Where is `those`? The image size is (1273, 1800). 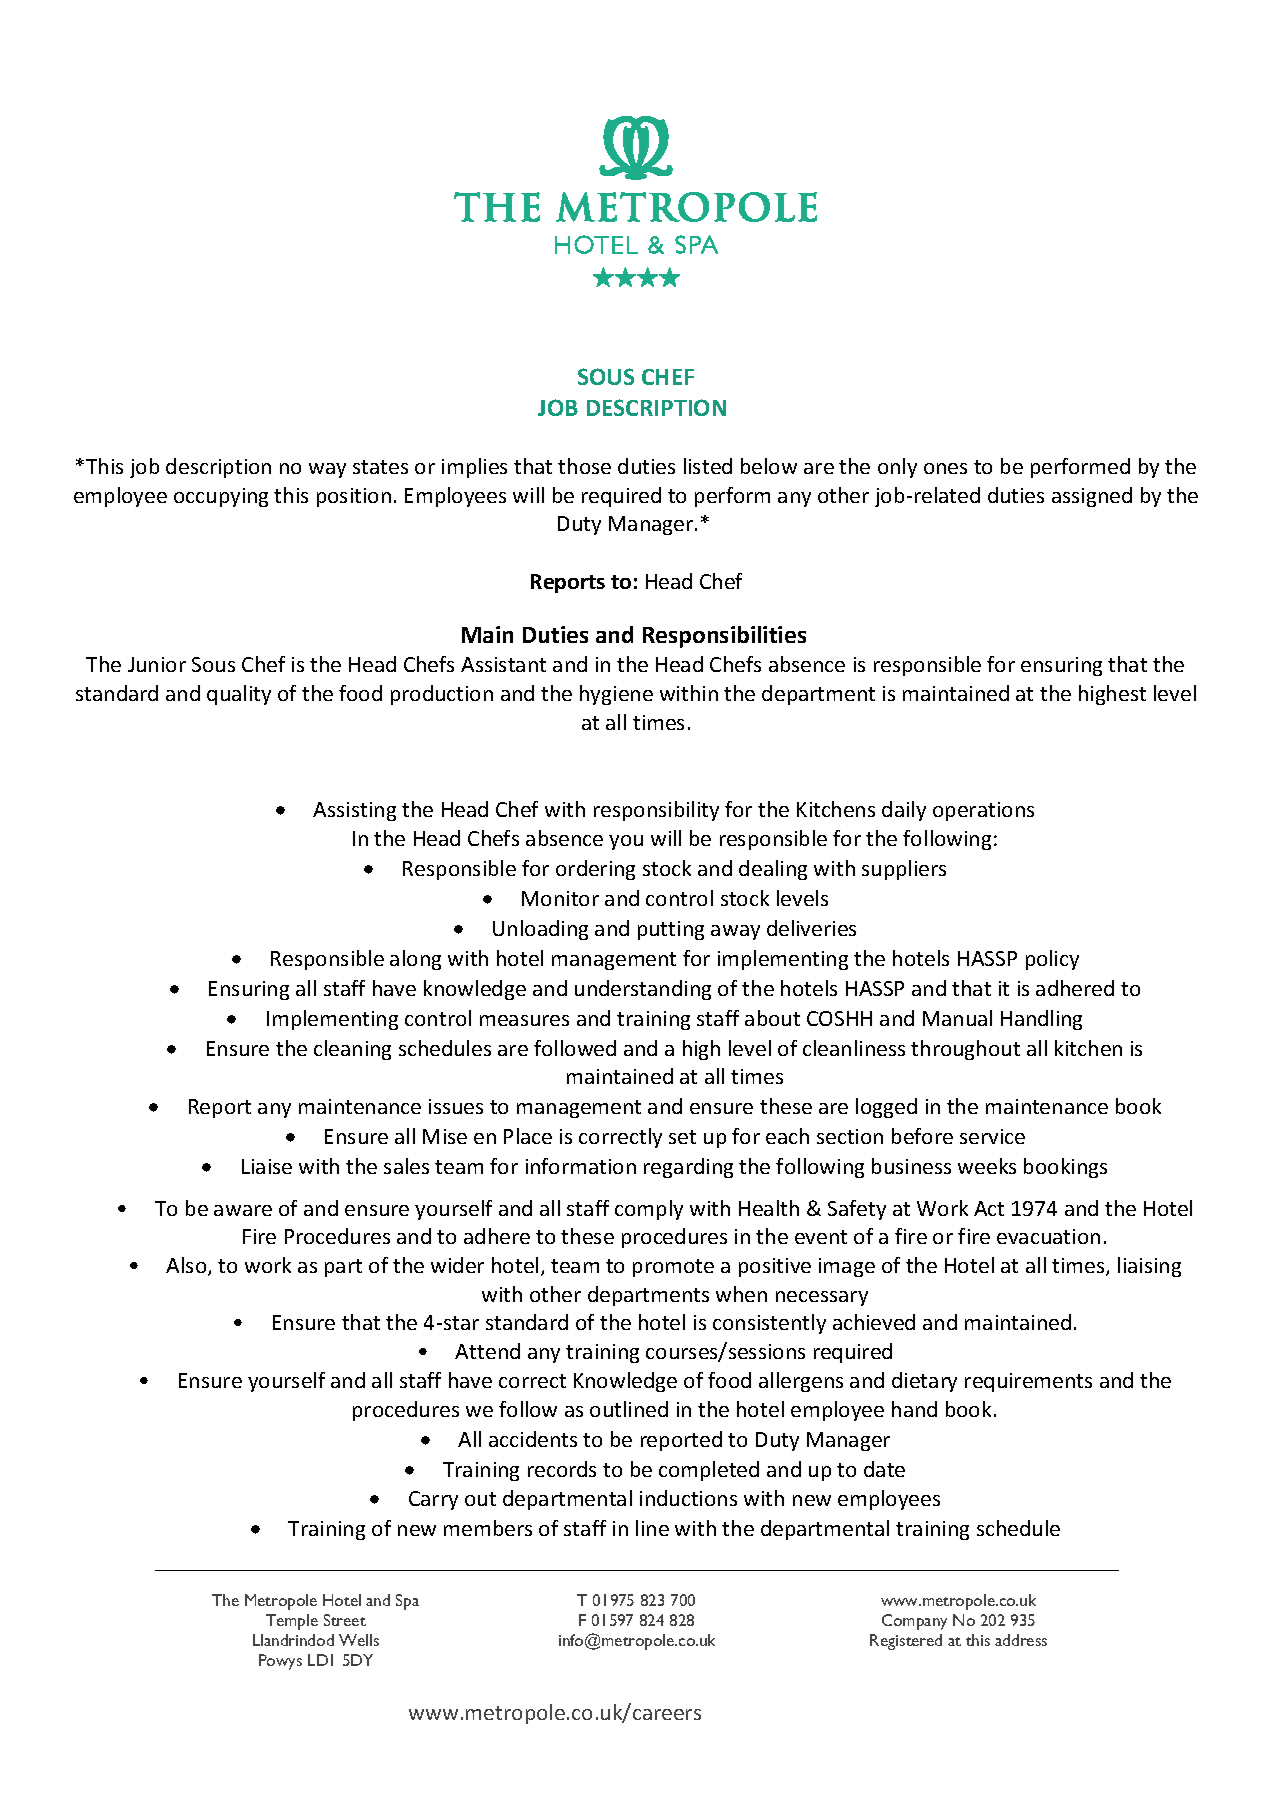
those is located at coordinates (584, 466).
